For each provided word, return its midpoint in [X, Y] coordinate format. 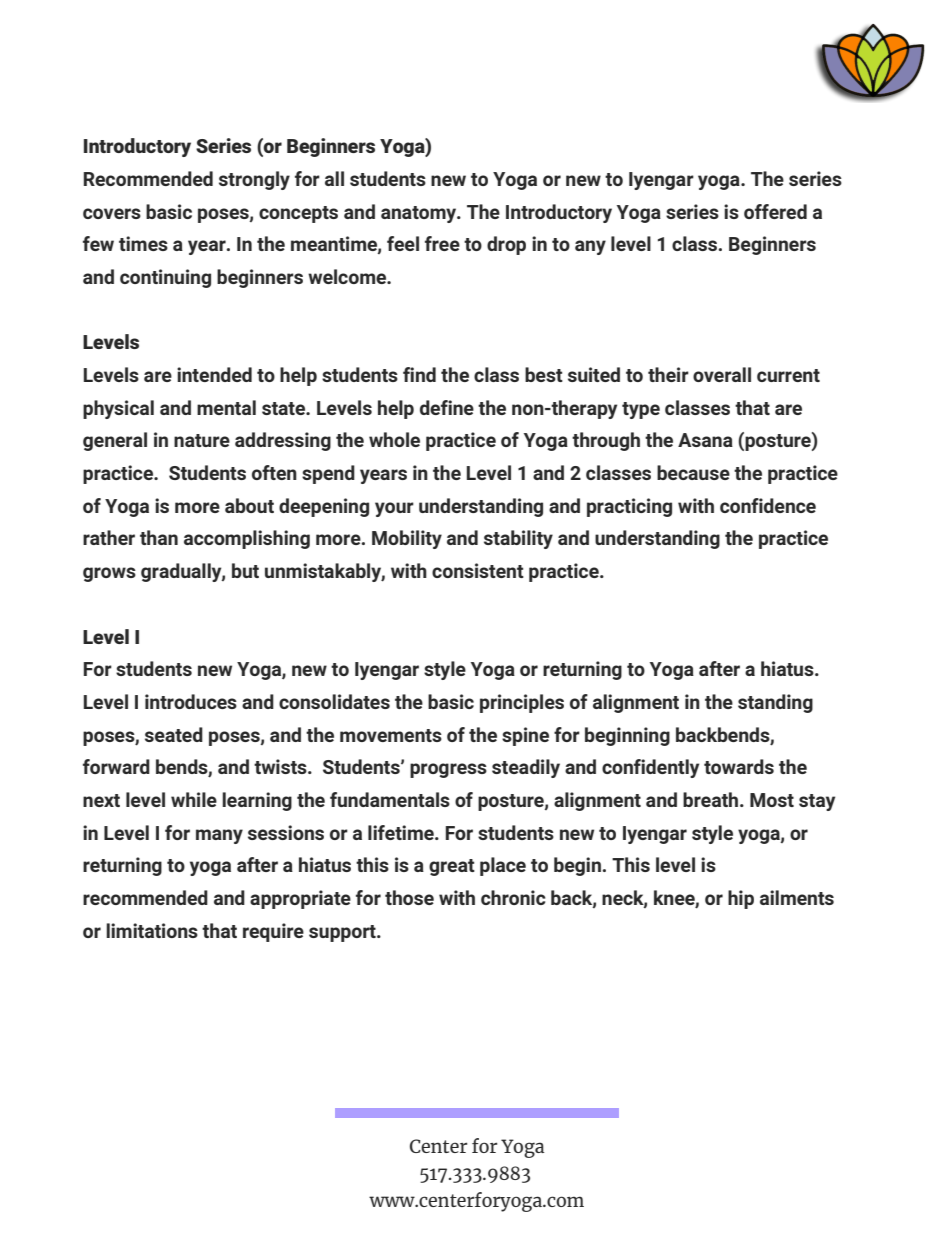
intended [214, 374]
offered [775, 211]
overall [722, 374]
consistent [478, 570]
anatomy [420, 214]
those [409, 897]
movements [391, 735]
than [159, 537]
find [419, 374]
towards [739, 766]
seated [174, 734]
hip [741, 899]
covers [112, 213]
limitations [152, 930]
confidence [768, 505]
